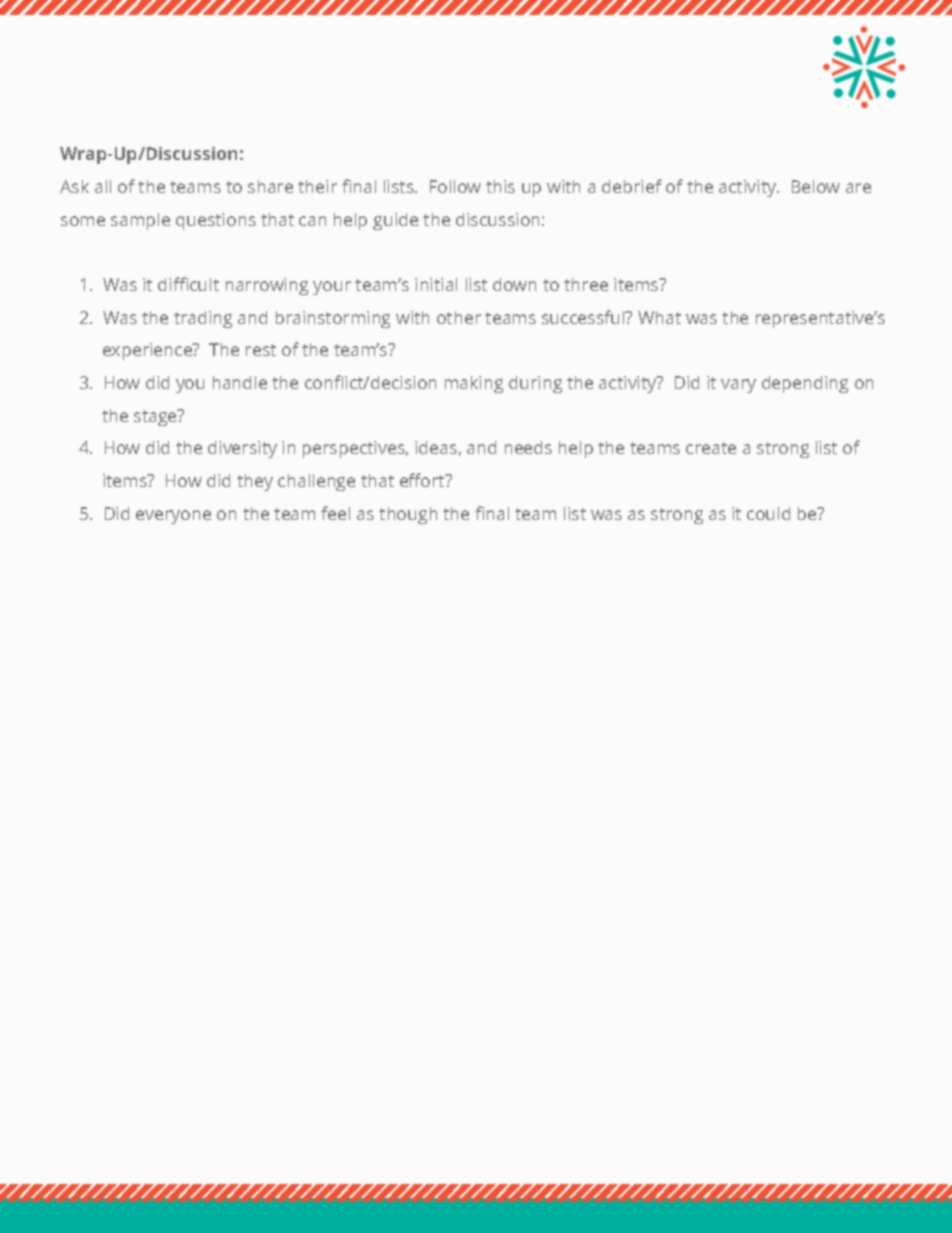 Image resolution: width=952 pixels, height=1233 pixels. I want to click on vary, so click(738, 386).
